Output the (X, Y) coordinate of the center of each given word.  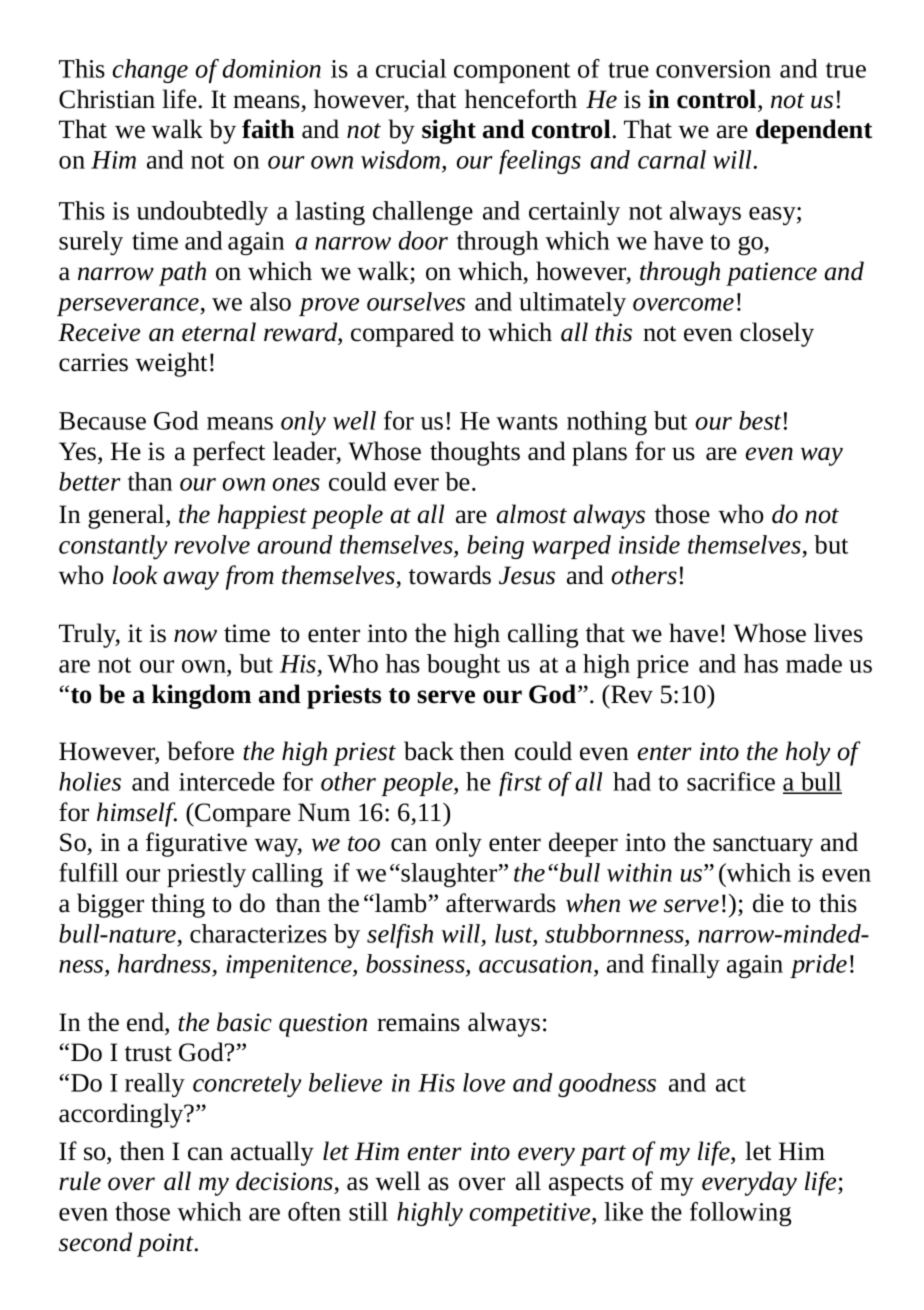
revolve (212, 544)
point (166, 1245)
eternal (219, 332)
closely (777, 334)
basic (244, 1022)
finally (685, 966)
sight (449, 131)
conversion (713, 69)
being (495, 547)
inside (649, 544)
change (150, 71)
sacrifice (731, 781)
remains (418, 1022)
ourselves (416, 301)
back (429, 751)
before (201, 751)
